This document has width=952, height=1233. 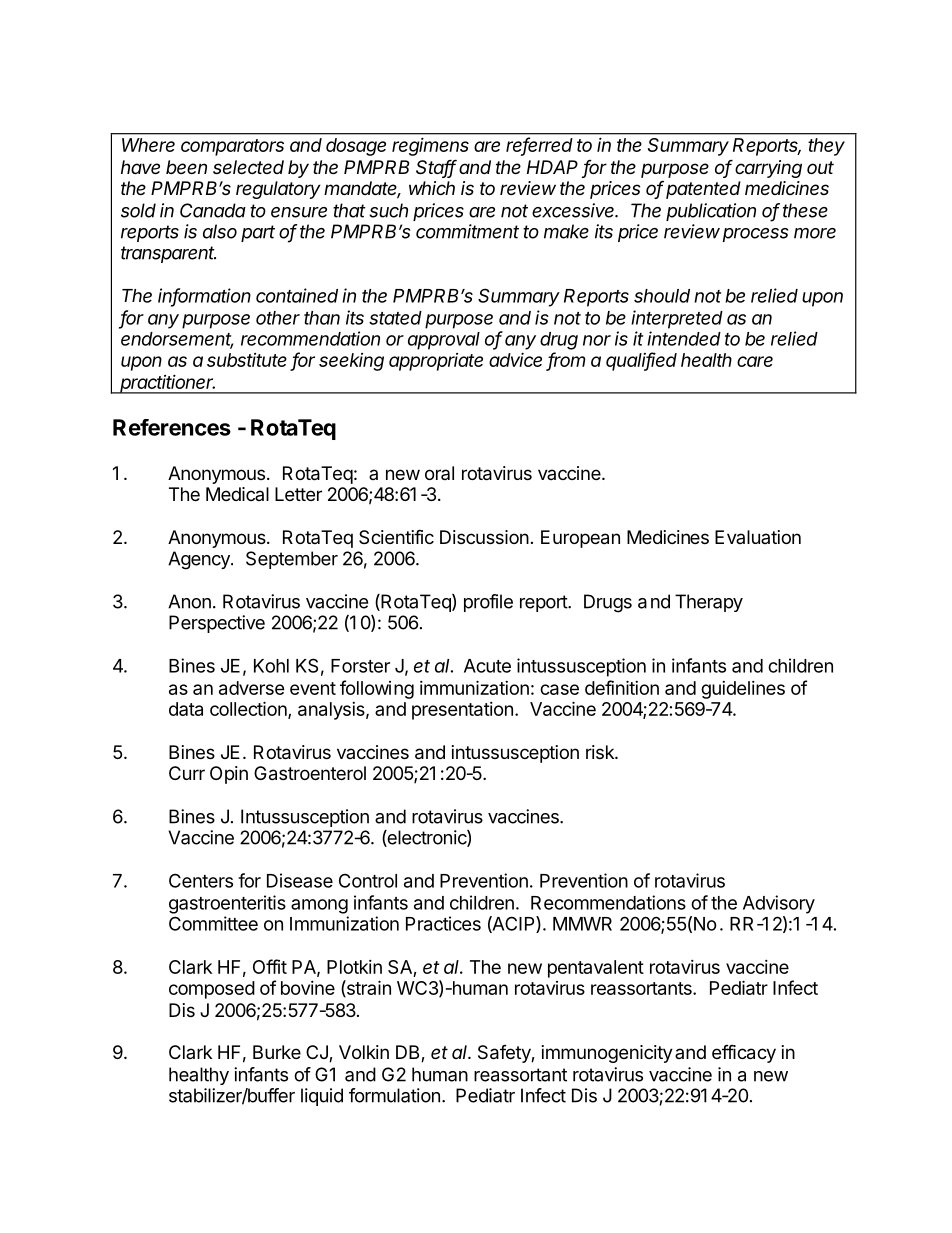 What do you see at coordinates (515, 360) in the document?
I see `advice` at bounding box center [515, 360].
